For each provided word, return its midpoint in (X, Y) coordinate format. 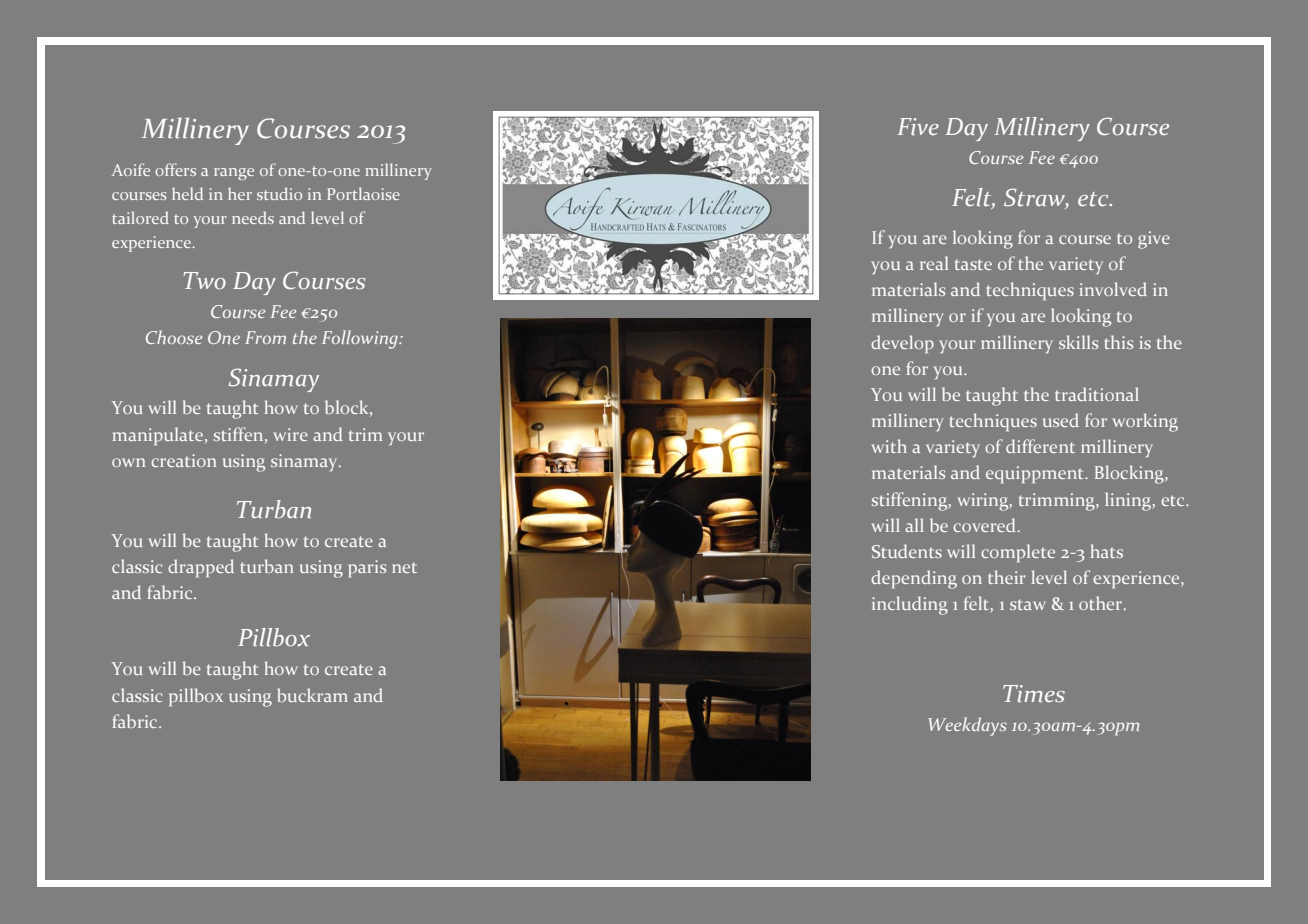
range (234, 174)
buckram (312, 695)
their (1006, 577)
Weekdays (967, 726)
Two (205, 281)
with (889, 446)
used (1061, 420)
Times (1034, 694)
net (404, 567)
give (1154, 240)
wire (290, 434)
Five (918, 126)
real (934, 263)
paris (367, 568)
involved (1113, 289)
